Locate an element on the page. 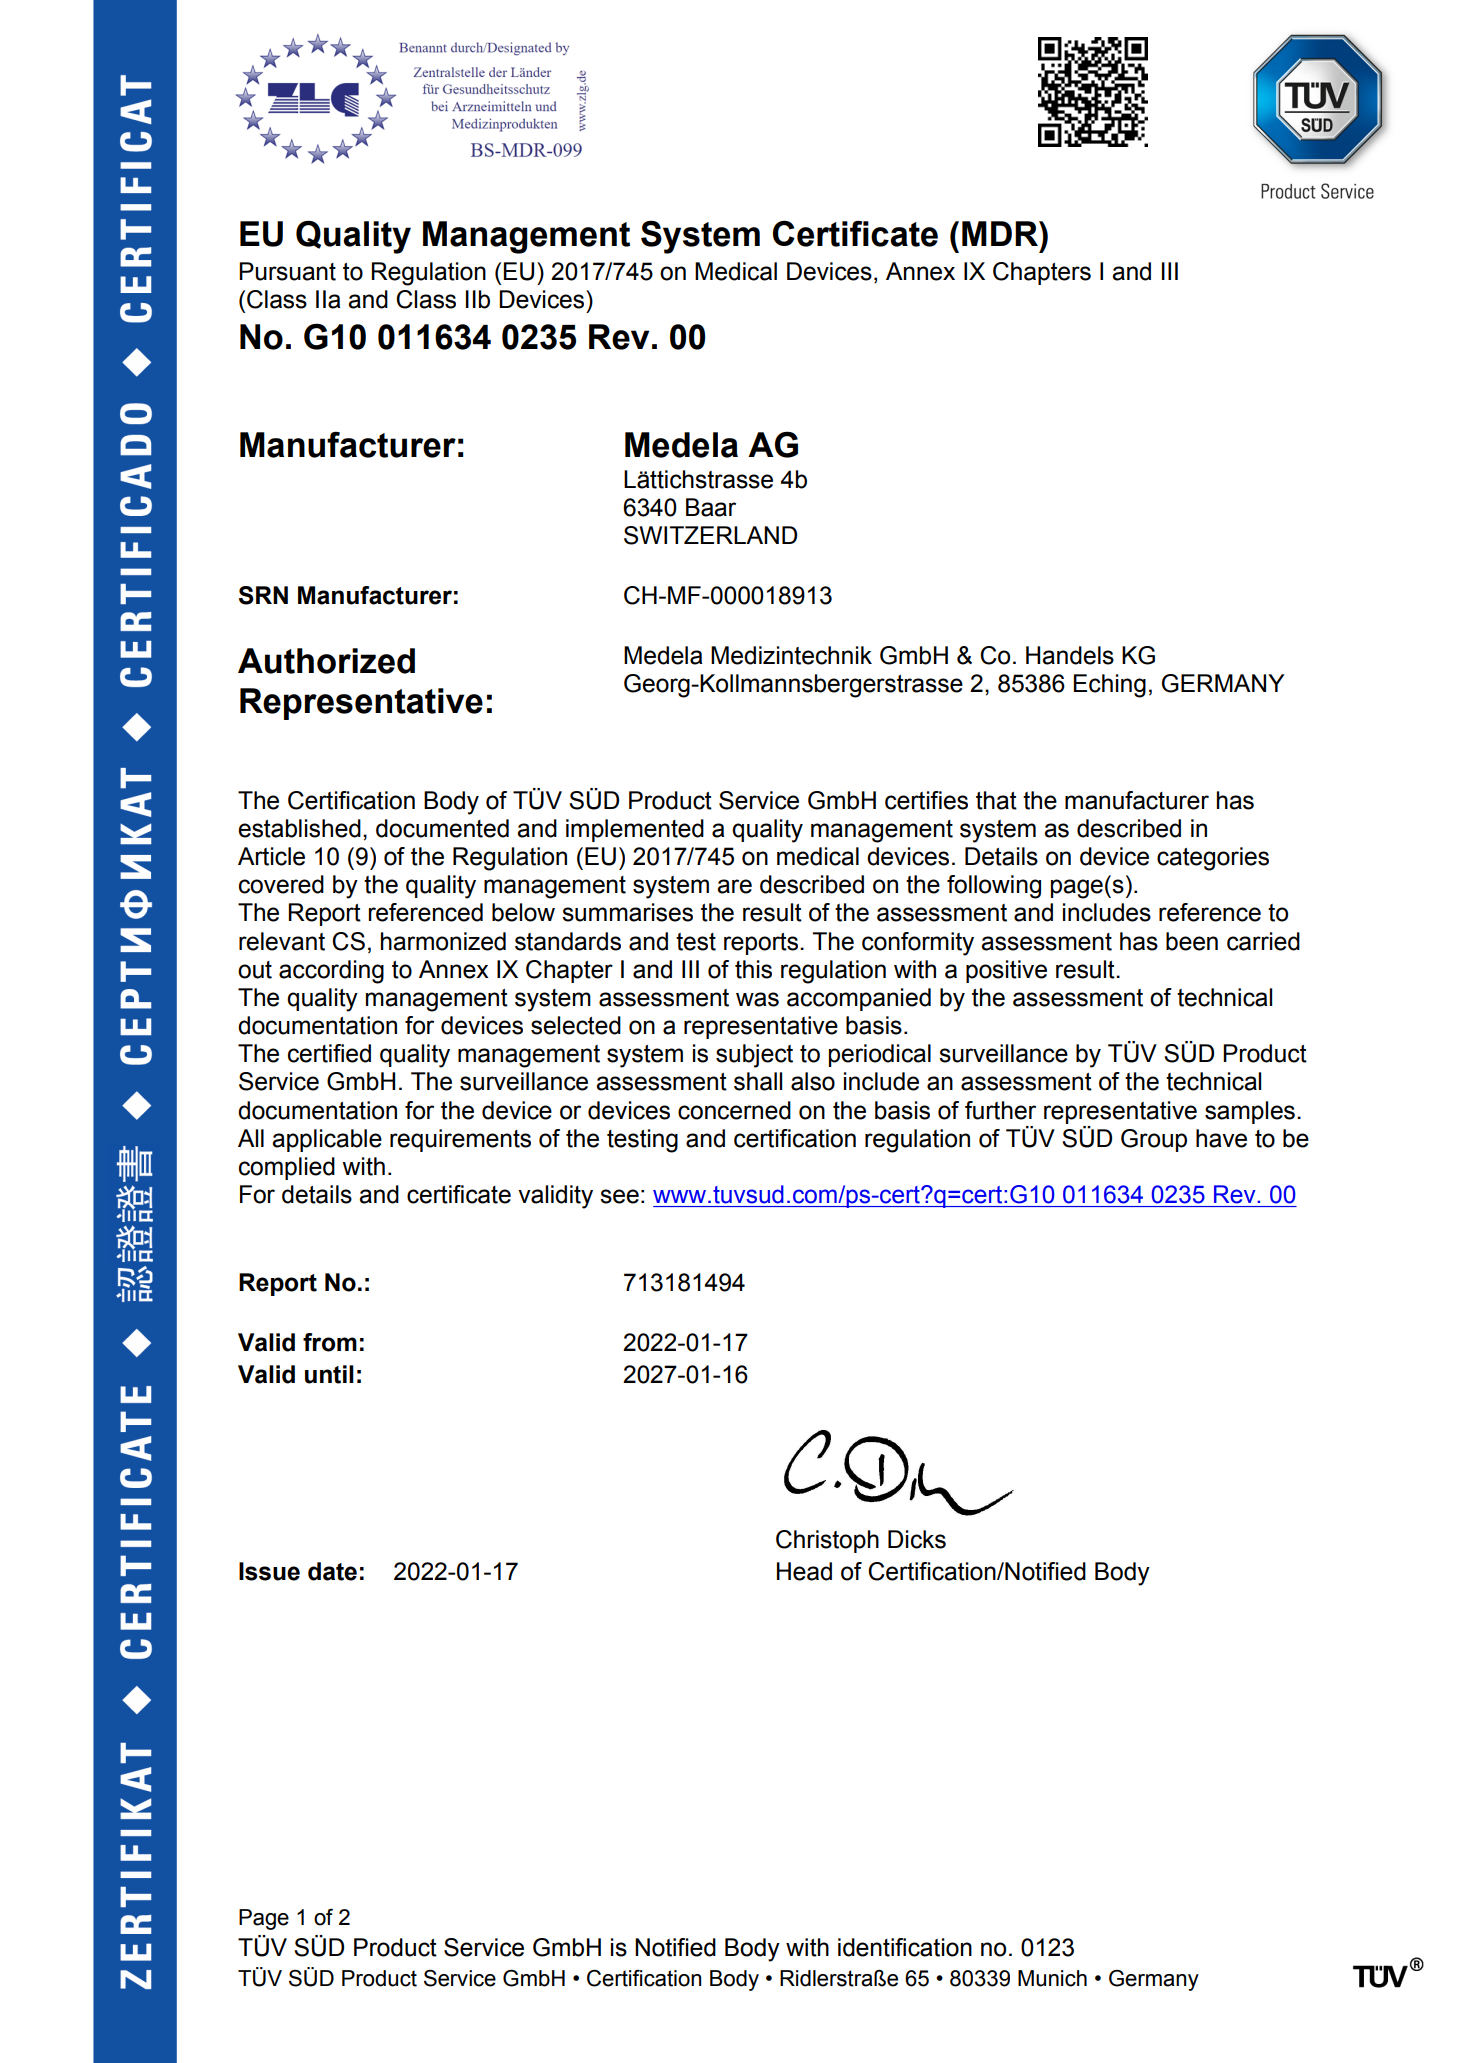 This page has width=1458, height=2063. Baar is located at coordinates (711, 507).
